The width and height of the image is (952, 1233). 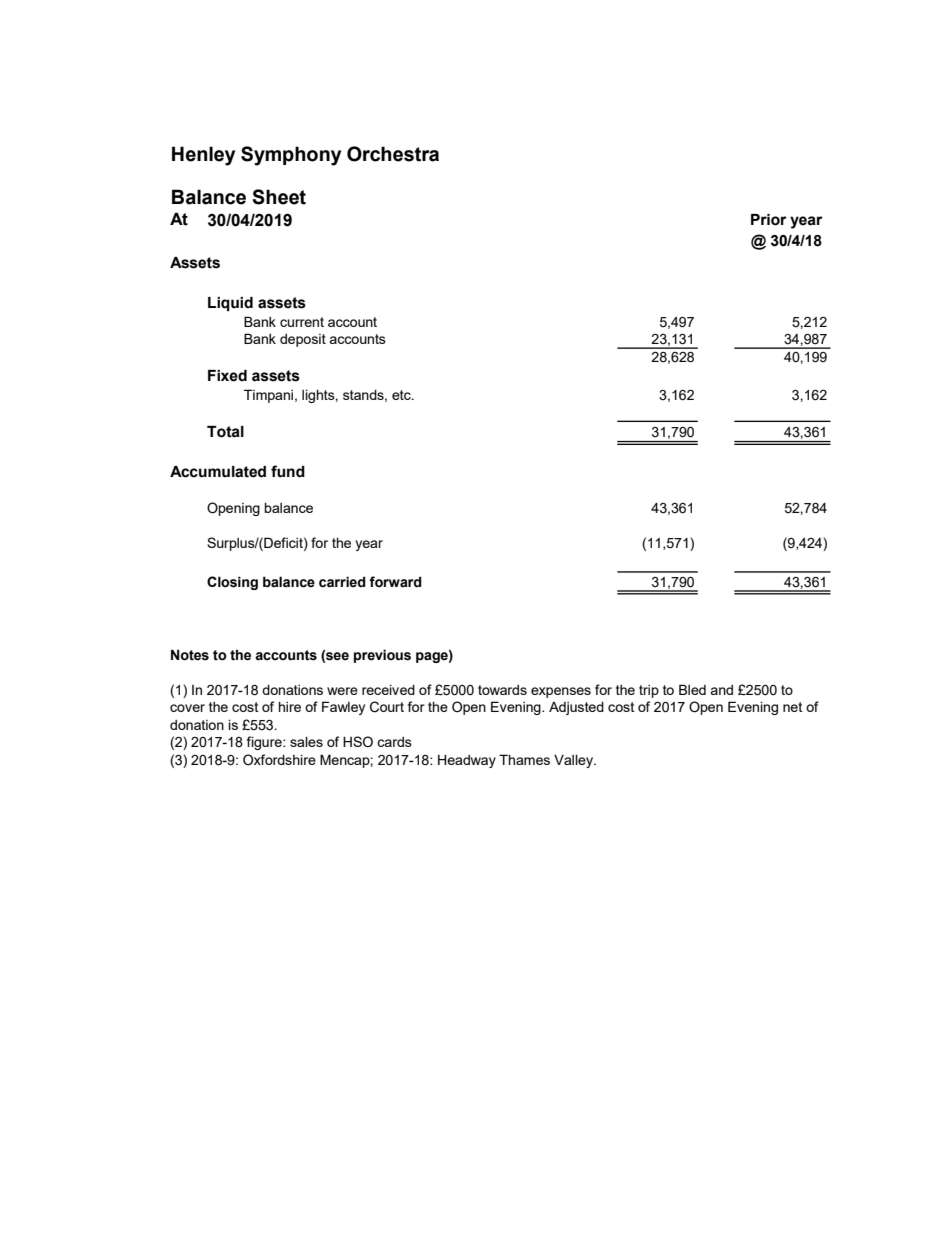 What do you see at coordinates (279, 197) in the image?
I see `Sheet` at bounding box center [279, 197].
